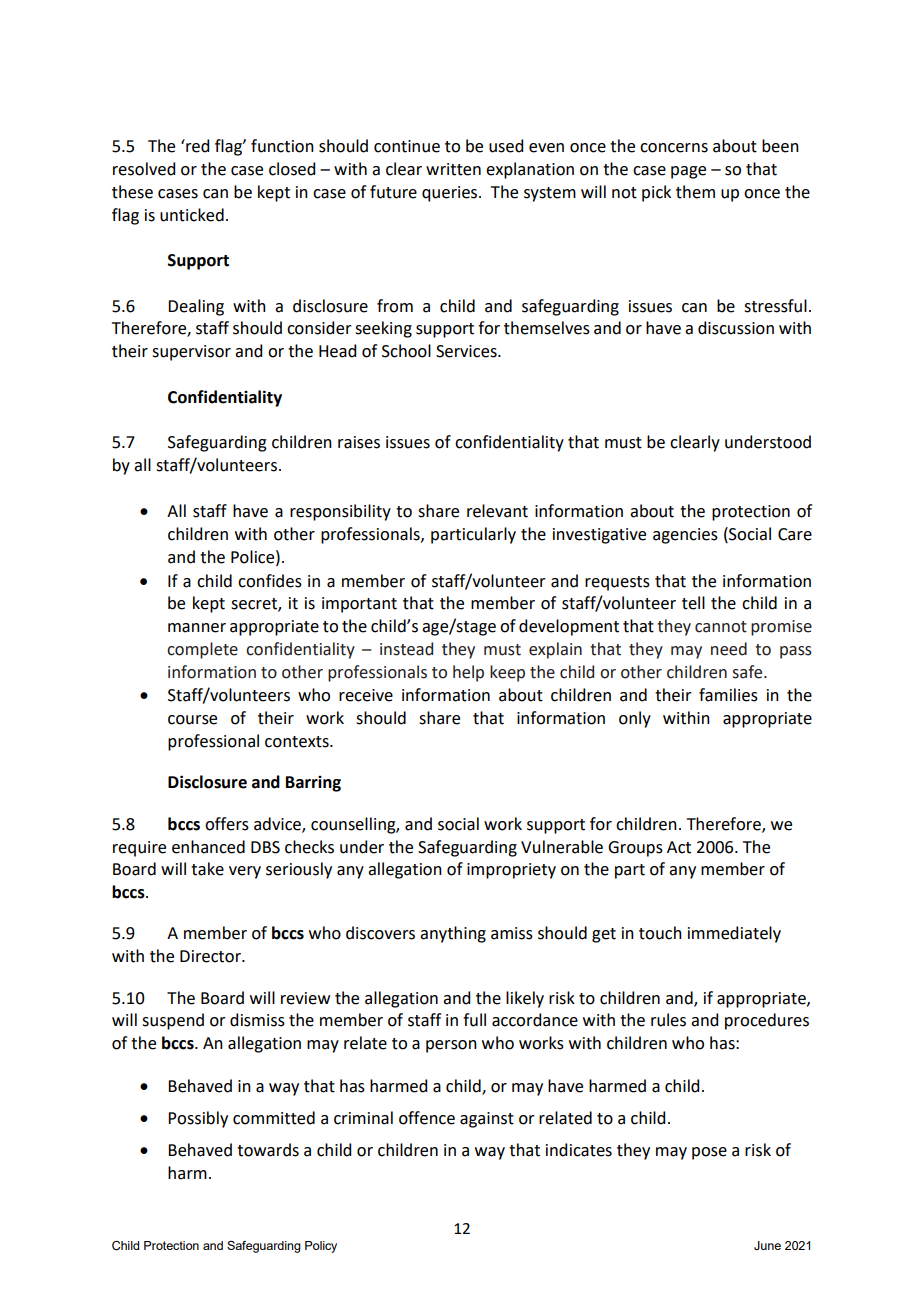 Image resolution: width=924 pixels, height=1308 pixels. What do you see at coordinates (196, 146) in the page?
I see `red` at bounding box center [196, 146].
